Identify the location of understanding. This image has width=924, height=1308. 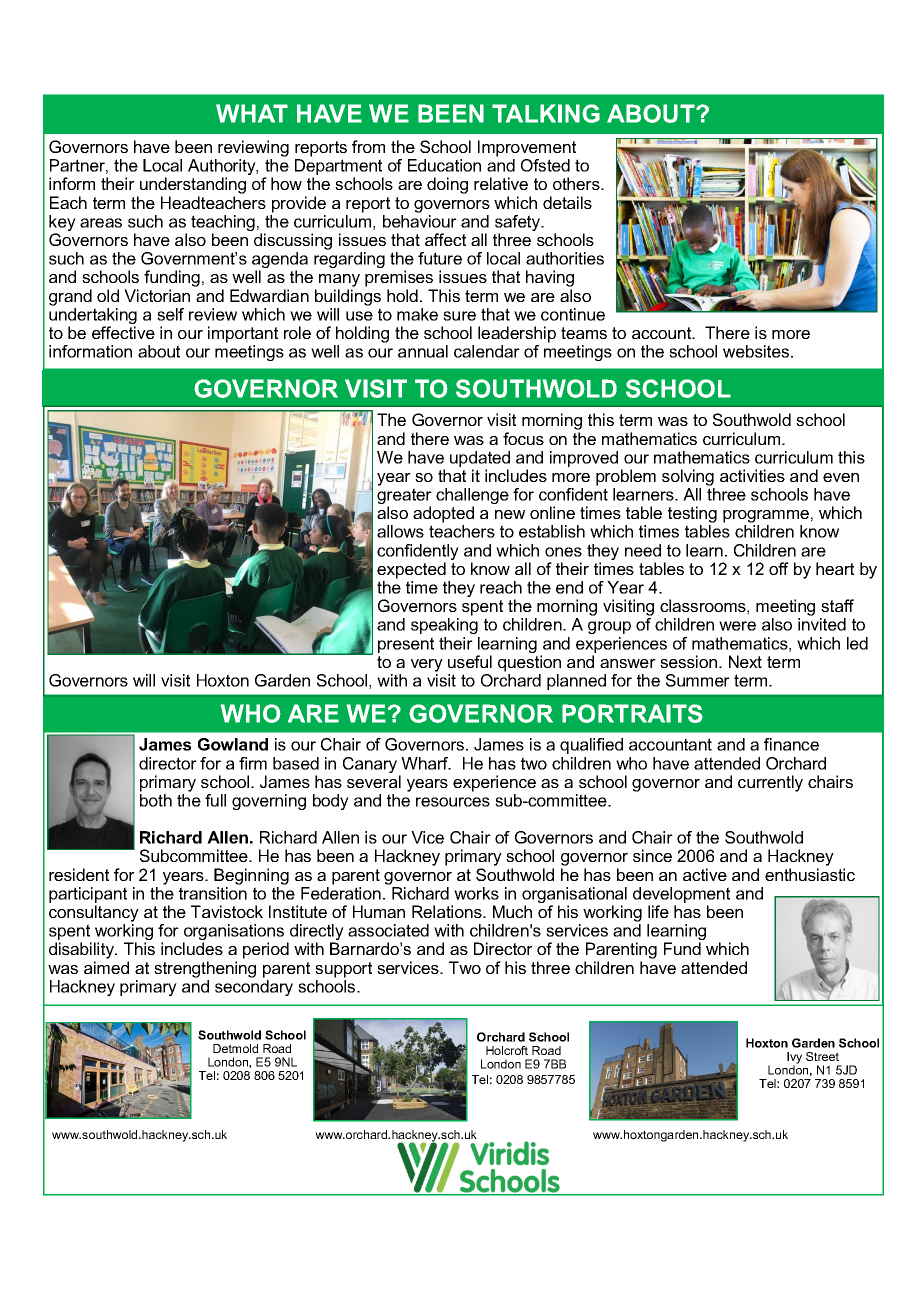
(193, 185).
